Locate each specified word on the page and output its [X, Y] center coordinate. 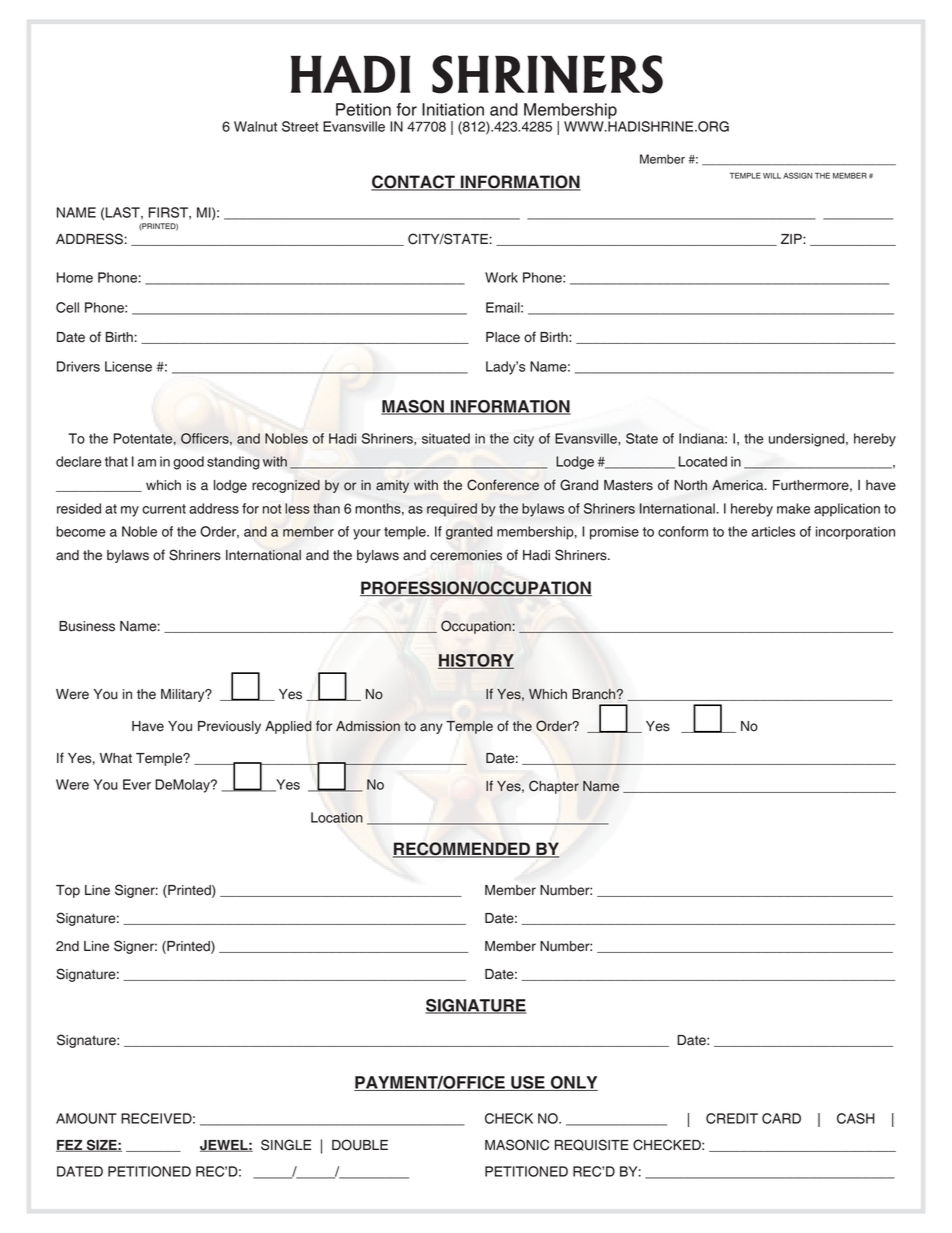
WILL [772, 176]
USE [528, 1083]
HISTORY [476, 661]
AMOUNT [86, 1118]
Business [87, 626]
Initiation [453, 109]
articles [774, 531]
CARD [781, 1118]
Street [300, 126]
